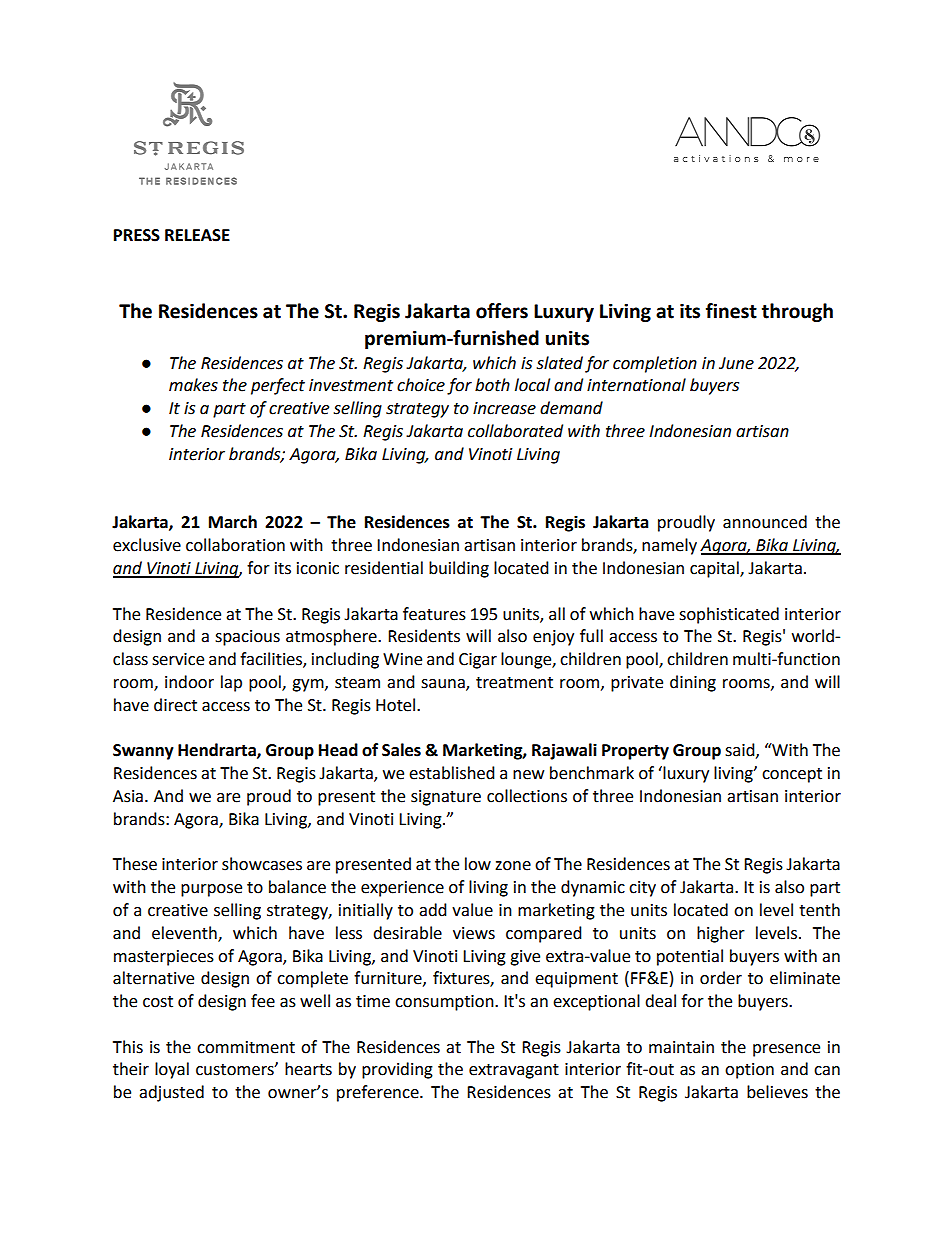 The width and height of the screenshot is (952, 1233). What do you see at coordinates (478, 864) in the screenshot?
I see `low` at bounding box center [478, 864].
